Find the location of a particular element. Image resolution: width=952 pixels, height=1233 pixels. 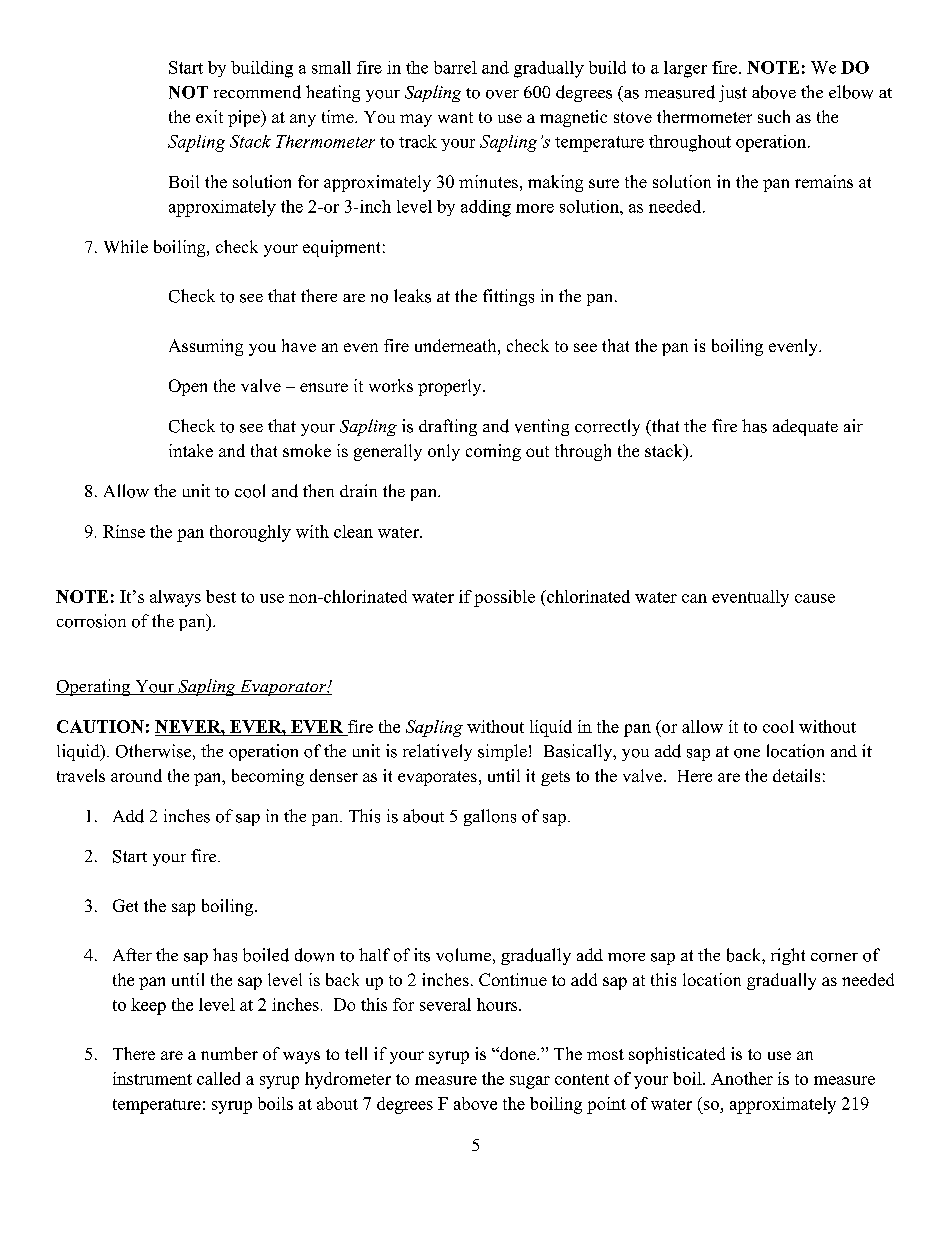

instrument is located at coordinates (152, 1078).
